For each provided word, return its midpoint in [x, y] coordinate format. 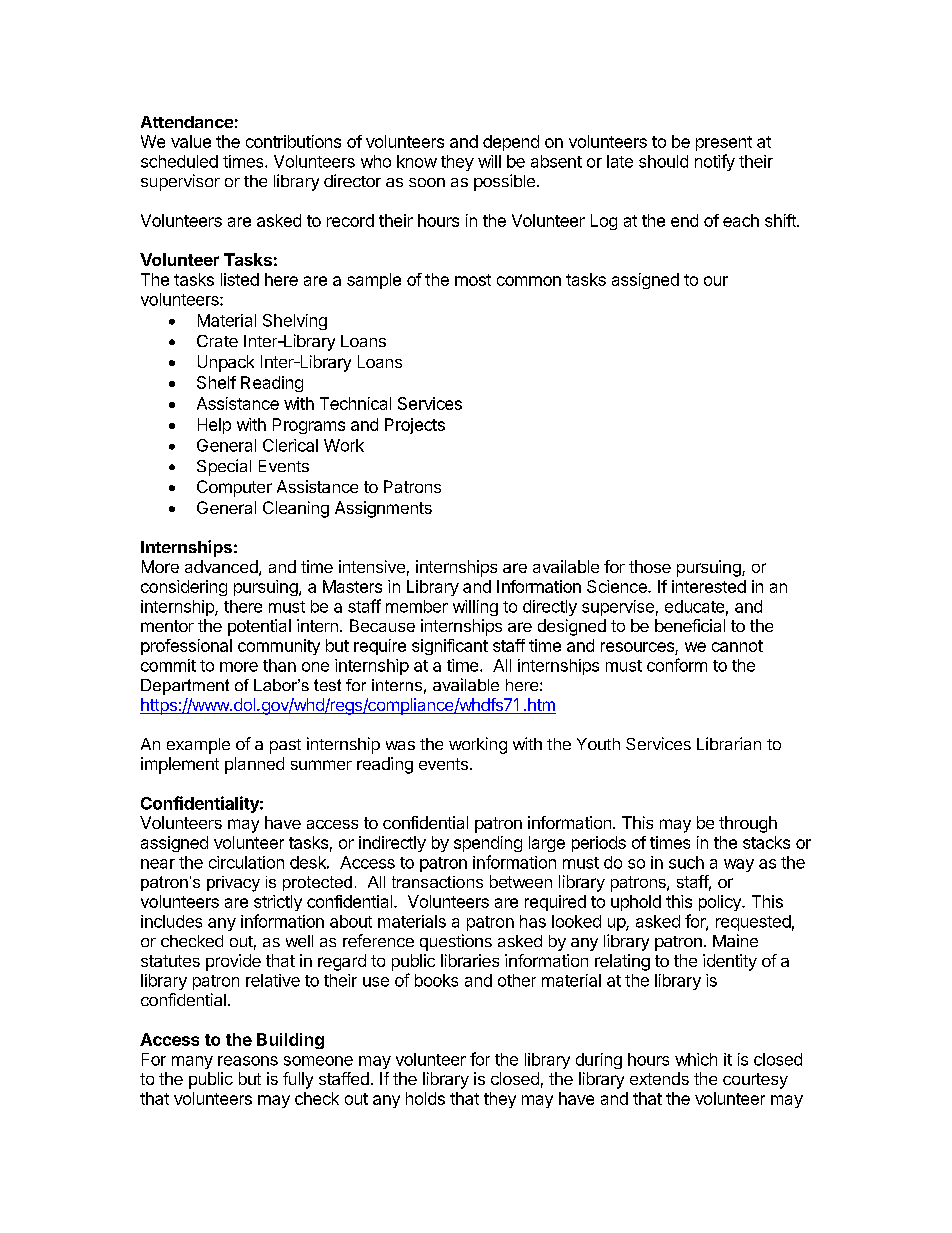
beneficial [690, 625]
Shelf [216, 382]
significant [450, 647]
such [686, 862]
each [741, 220]
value [191, 141]
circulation [246, 862]
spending [488, 844]
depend [511, 143]
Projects [415, 426]
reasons [248, 1061]
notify [715, 162]
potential [259, 627]
